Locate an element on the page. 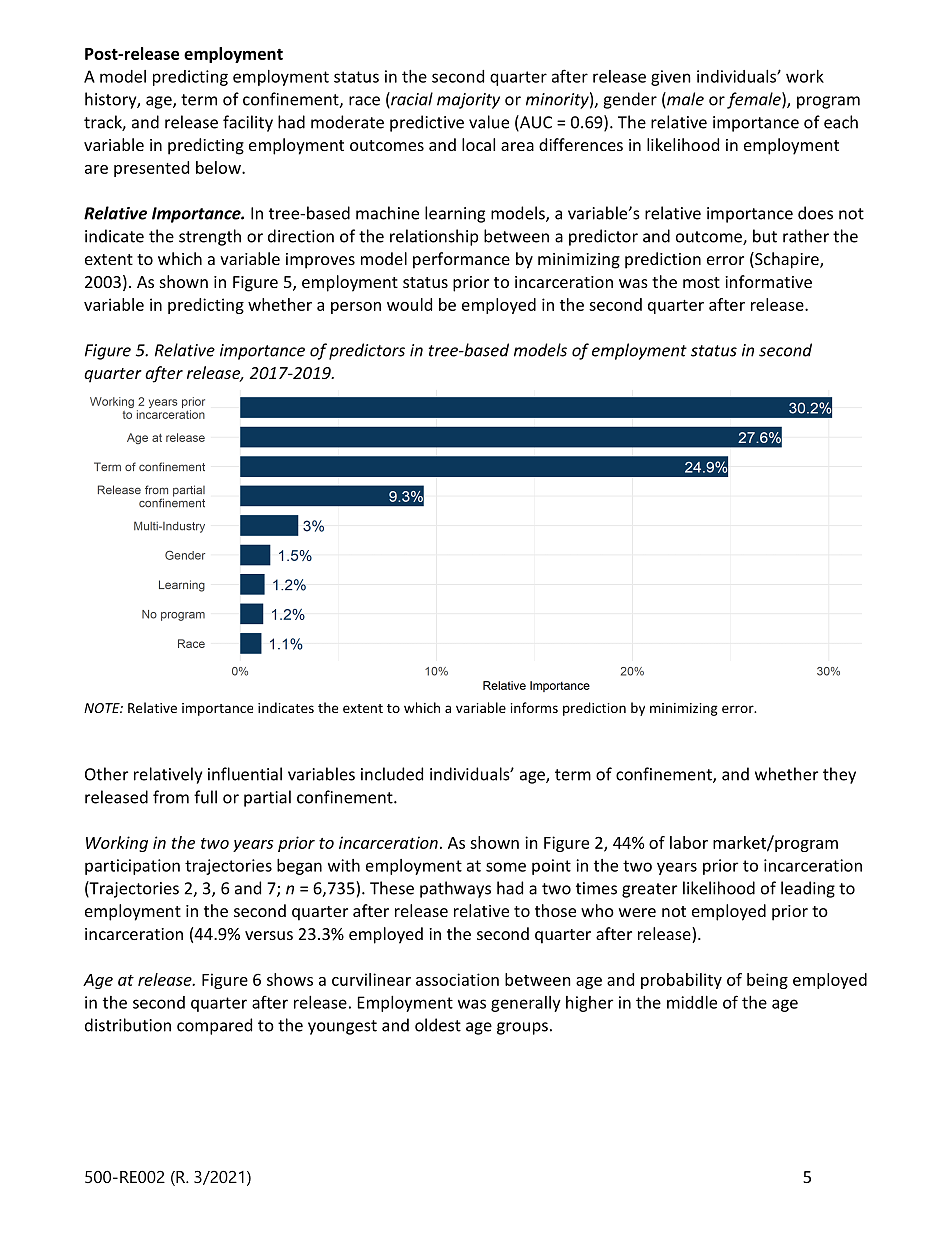 The height and width of the image is (1233, 952). informs is located at coordinates (534, 707).
